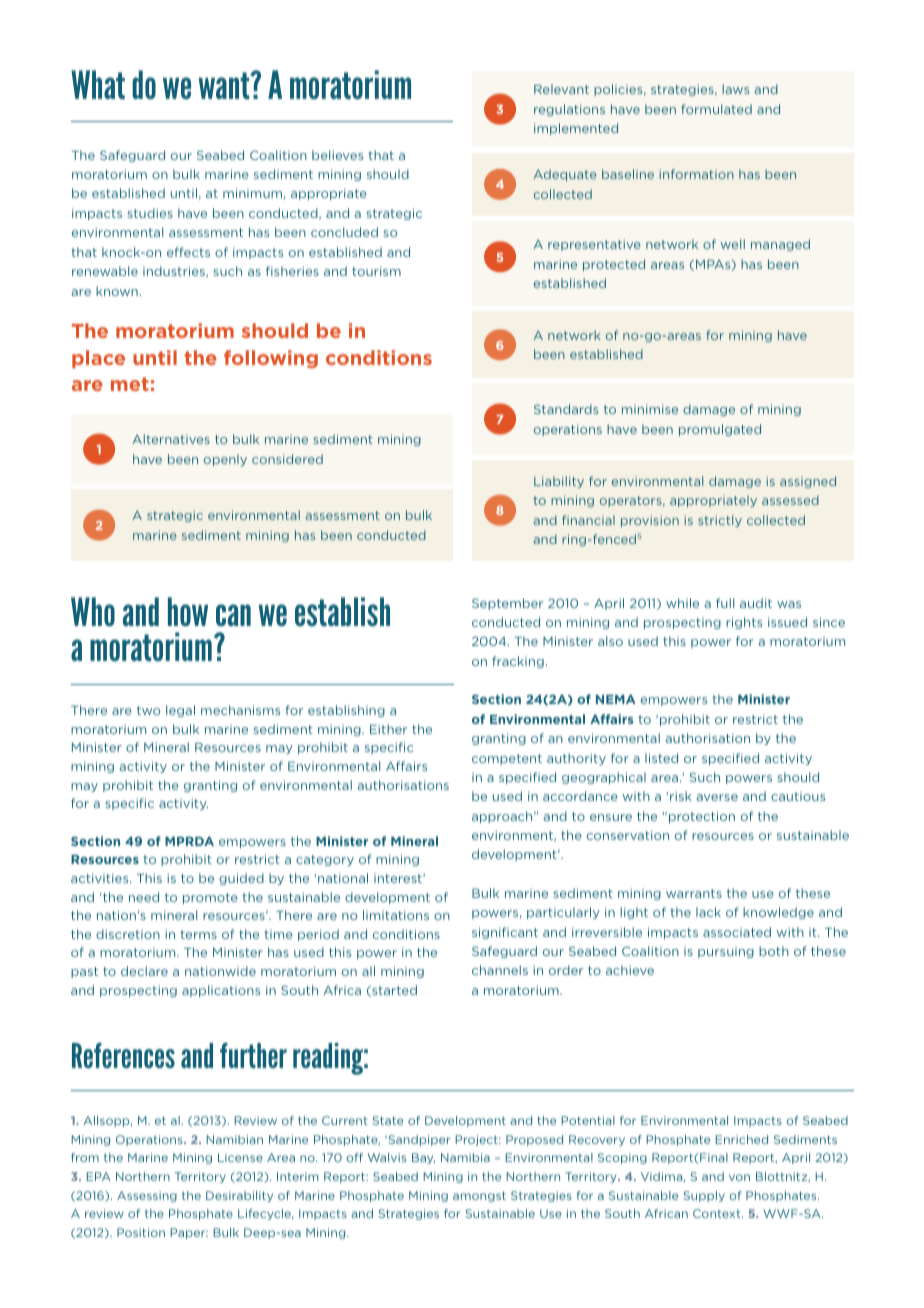 This image has width=924, height=1308. I want to click on how, so click(188, 612).
